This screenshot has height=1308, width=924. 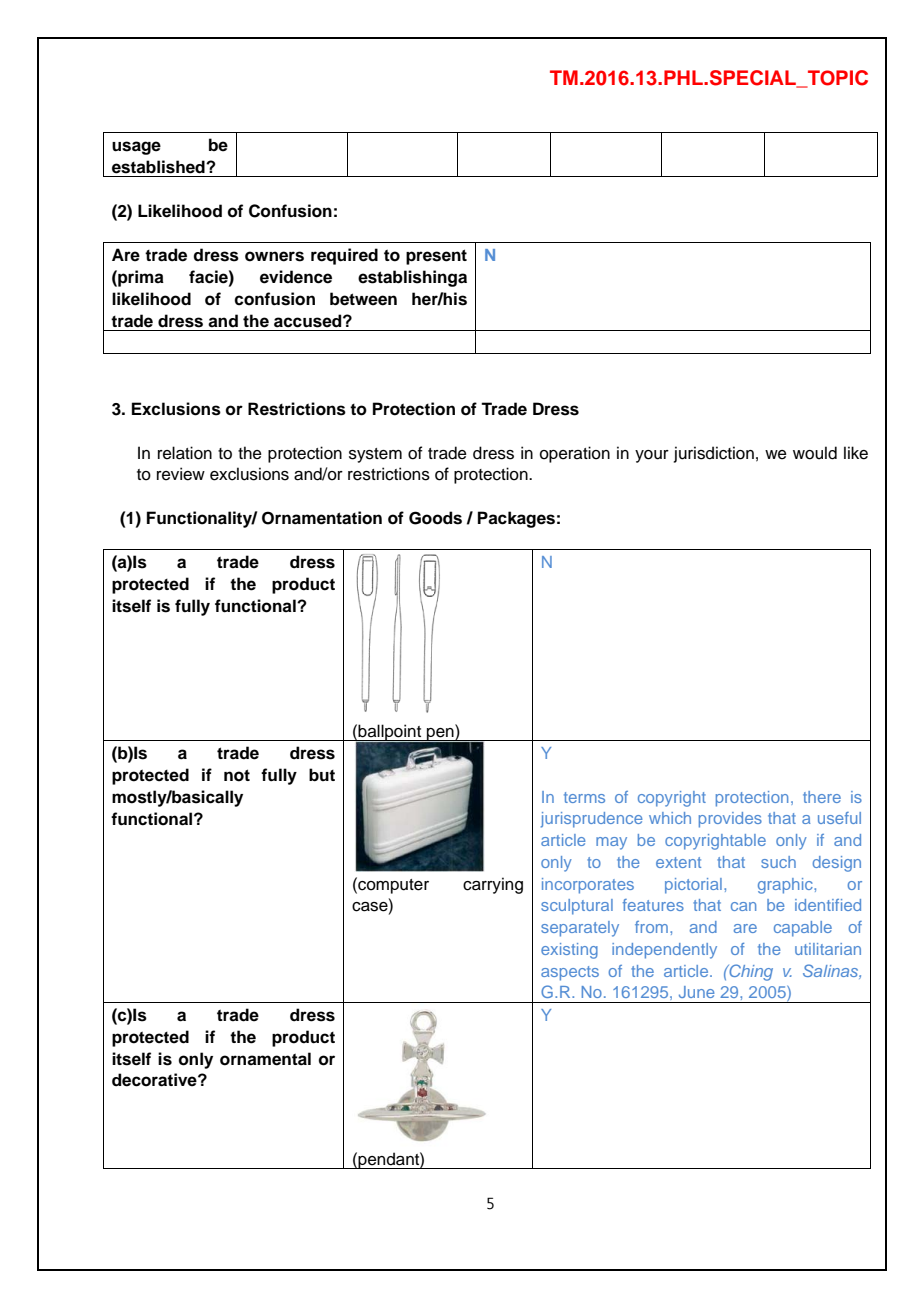 What do you see at coordinates (185, 453) in the screenshot?
I see `relation` at bounding box center [185, 453].
